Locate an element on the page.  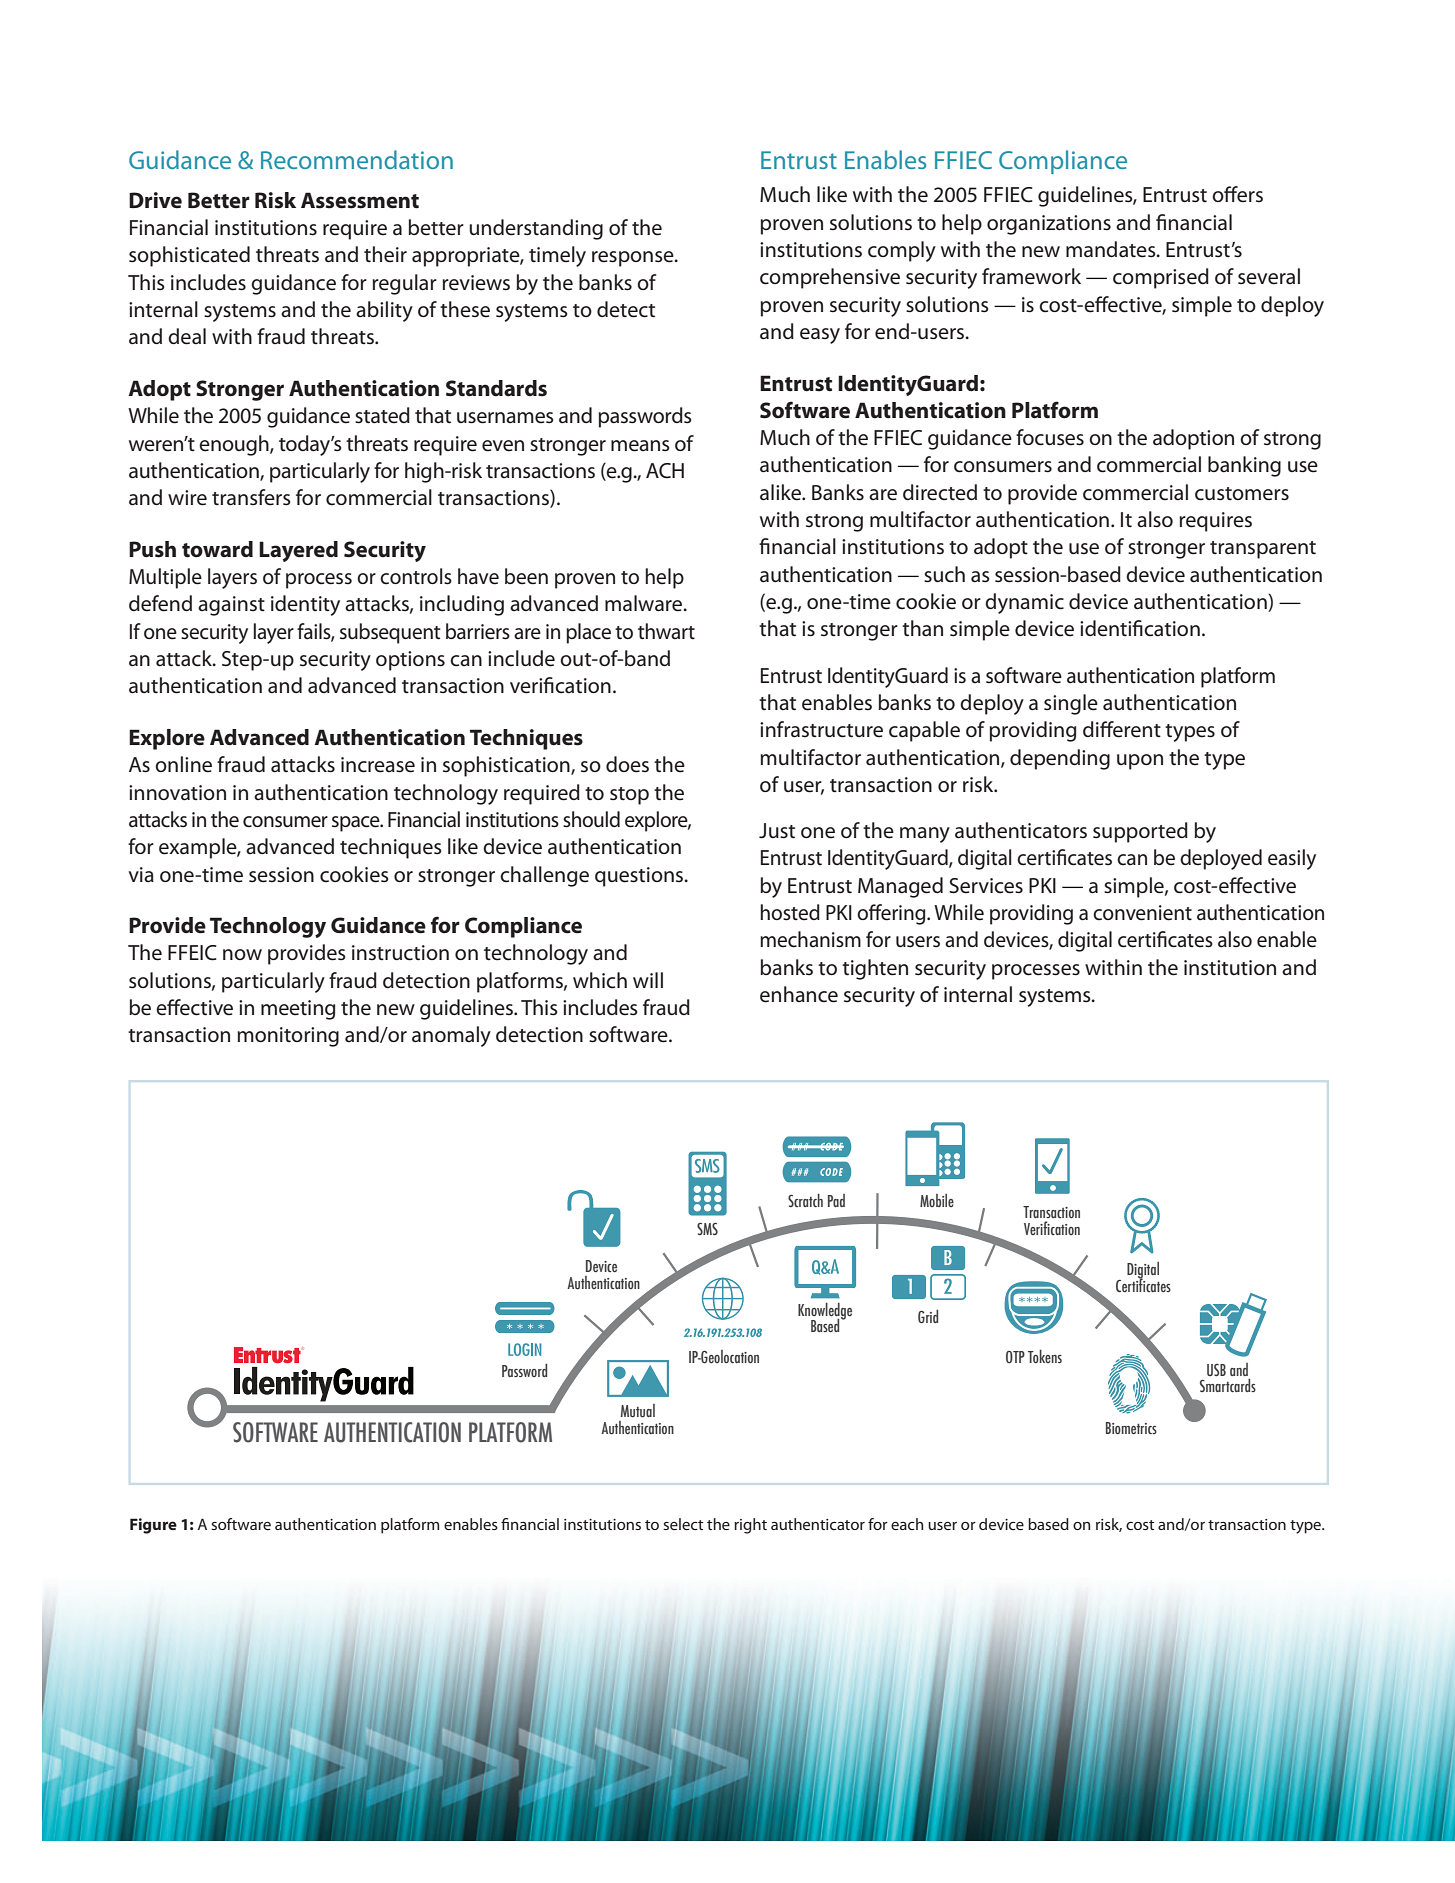
Biometrics is located at coordinates (1131, 1428).
